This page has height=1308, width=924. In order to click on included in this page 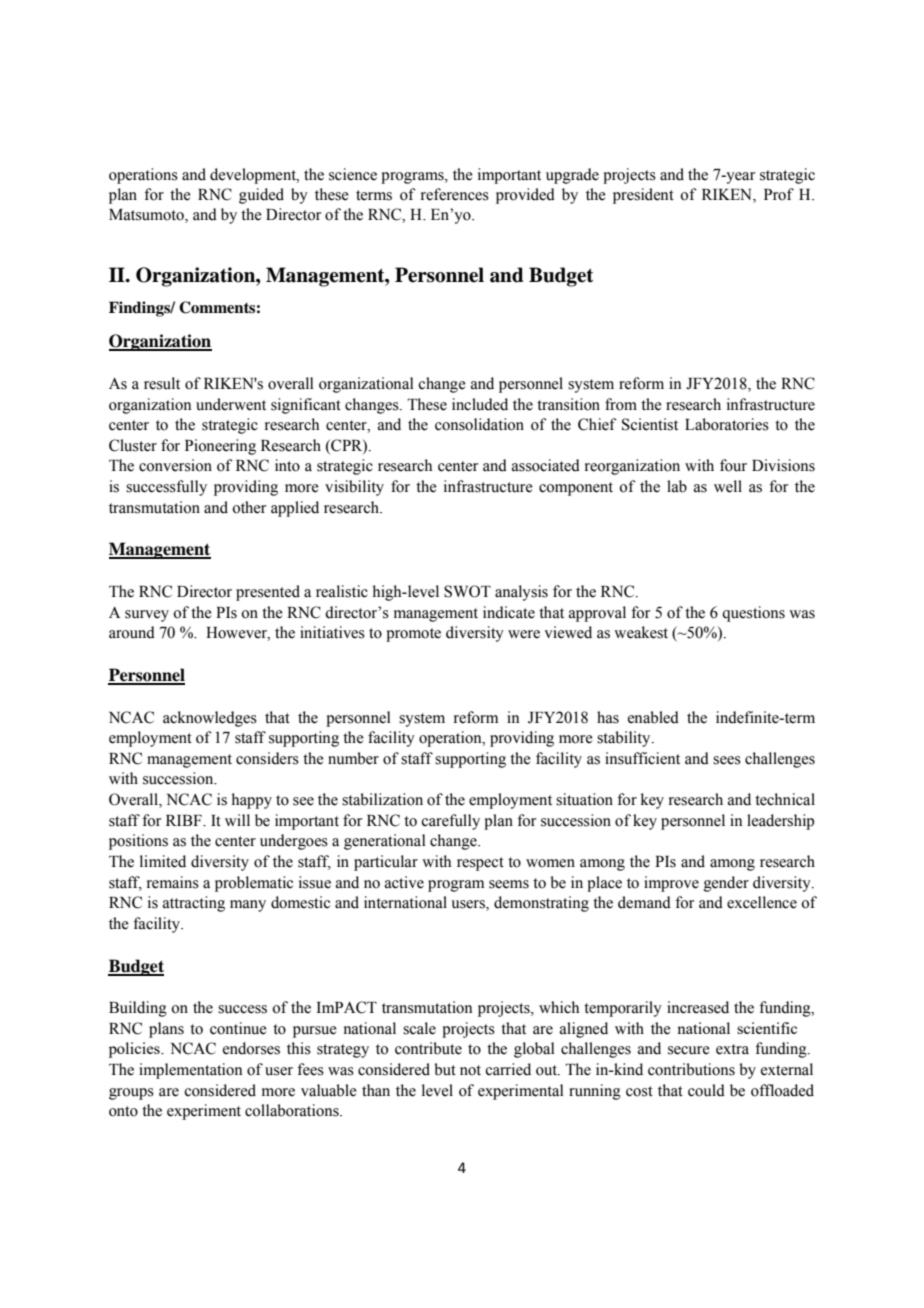, I will do `click(480, 404)`.
